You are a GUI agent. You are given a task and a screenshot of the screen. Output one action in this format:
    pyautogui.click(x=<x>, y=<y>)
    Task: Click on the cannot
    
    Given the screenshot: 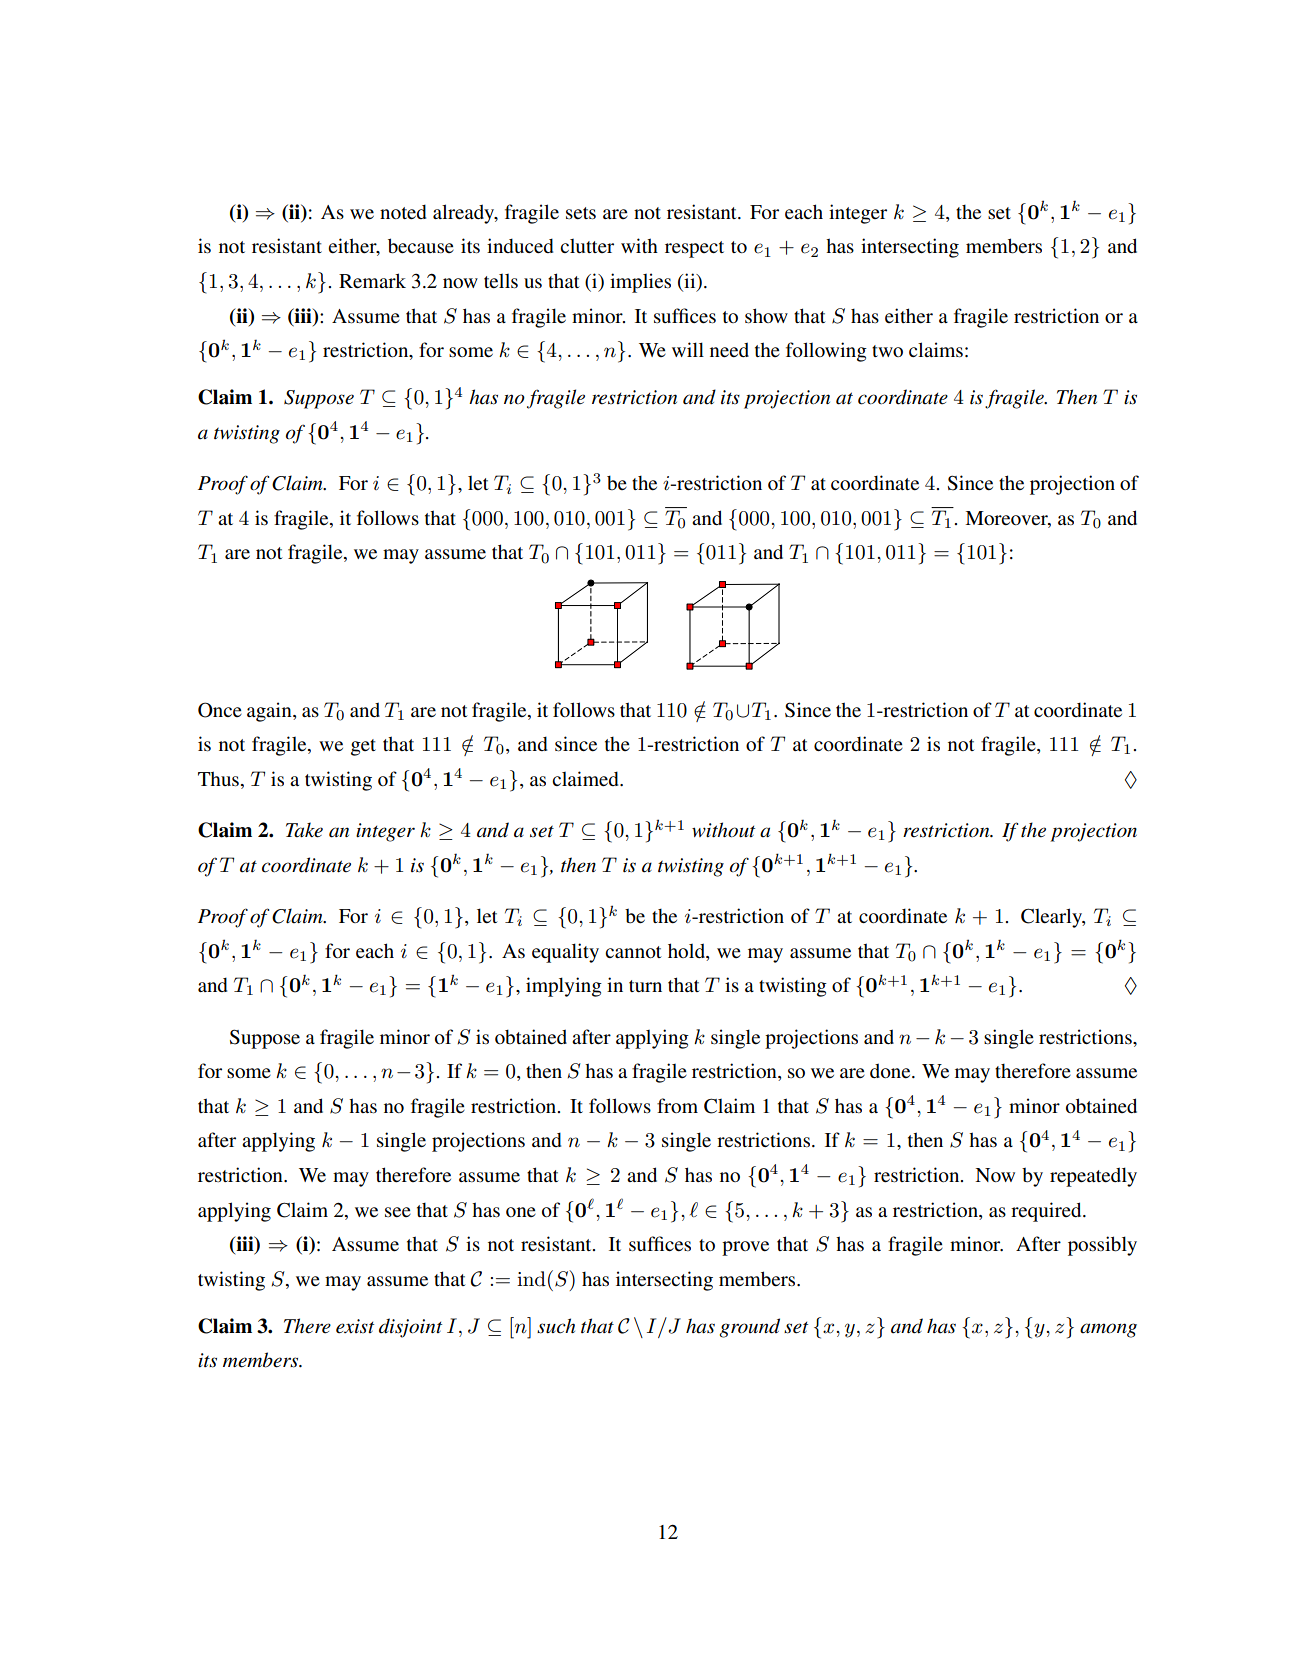 What is the action you would take?
    pyautogui.click(x=633, y=952)
